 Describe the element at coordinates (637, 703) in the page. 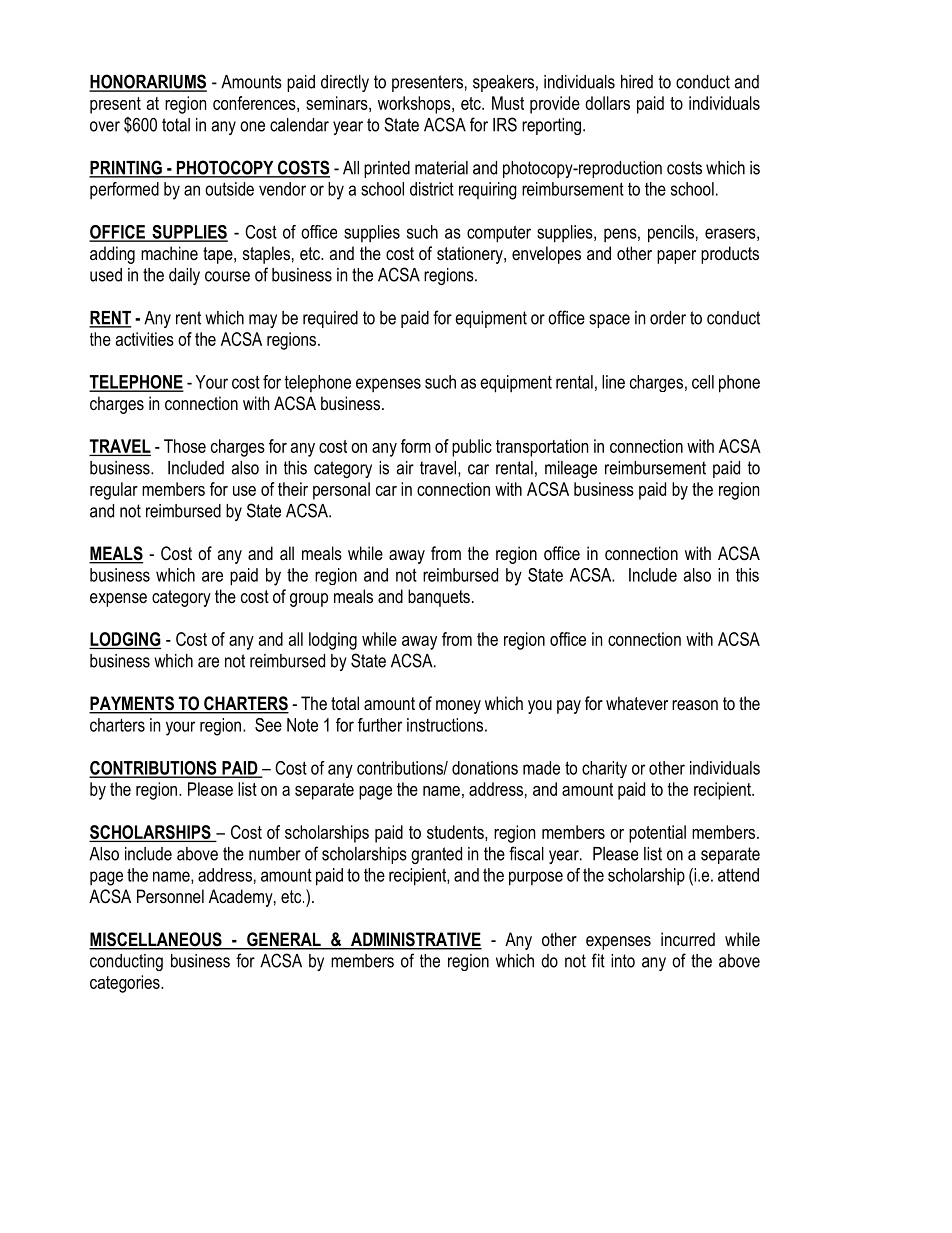

I see `whatever` at that location.
